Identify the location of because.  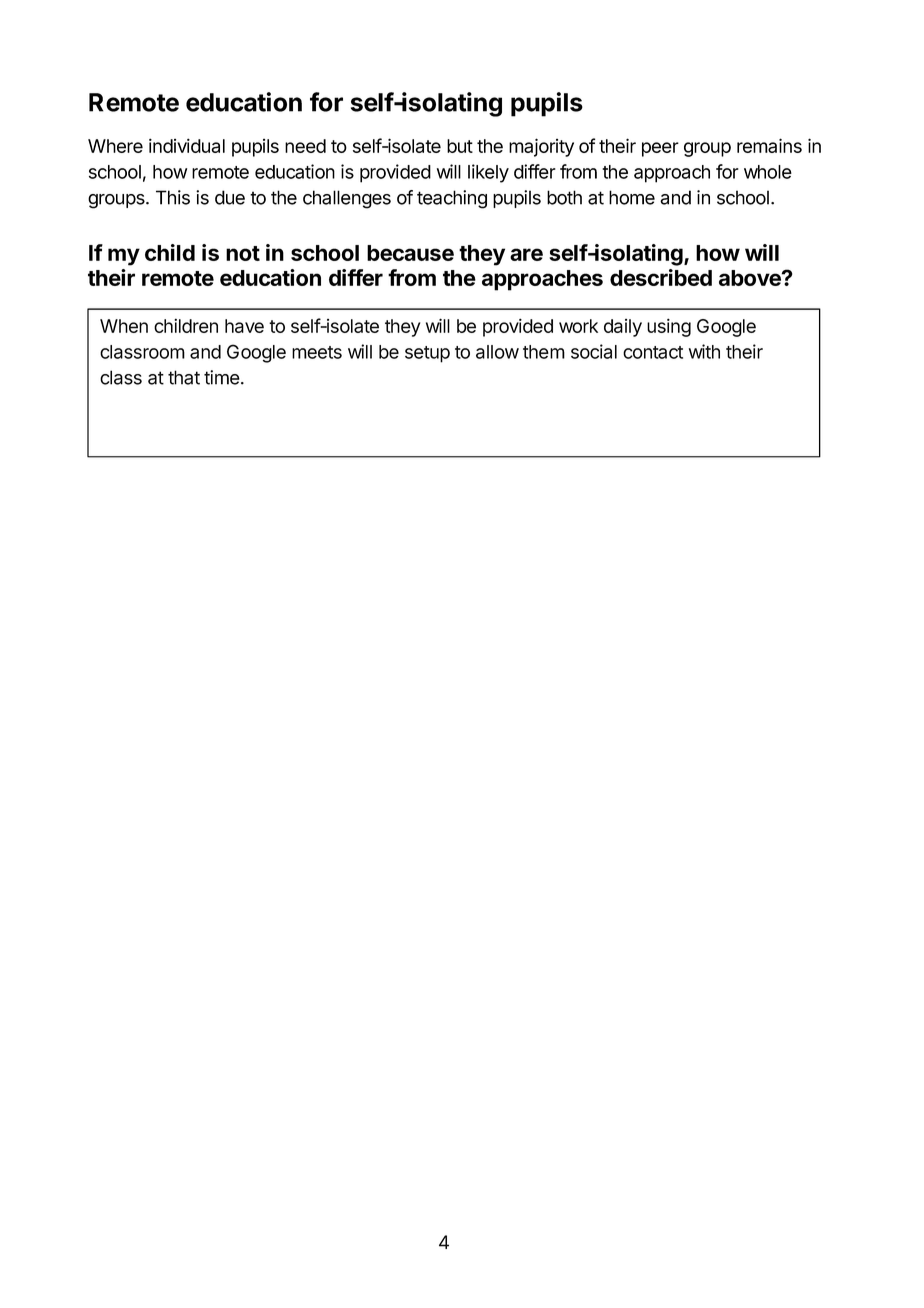
(410, 253).
